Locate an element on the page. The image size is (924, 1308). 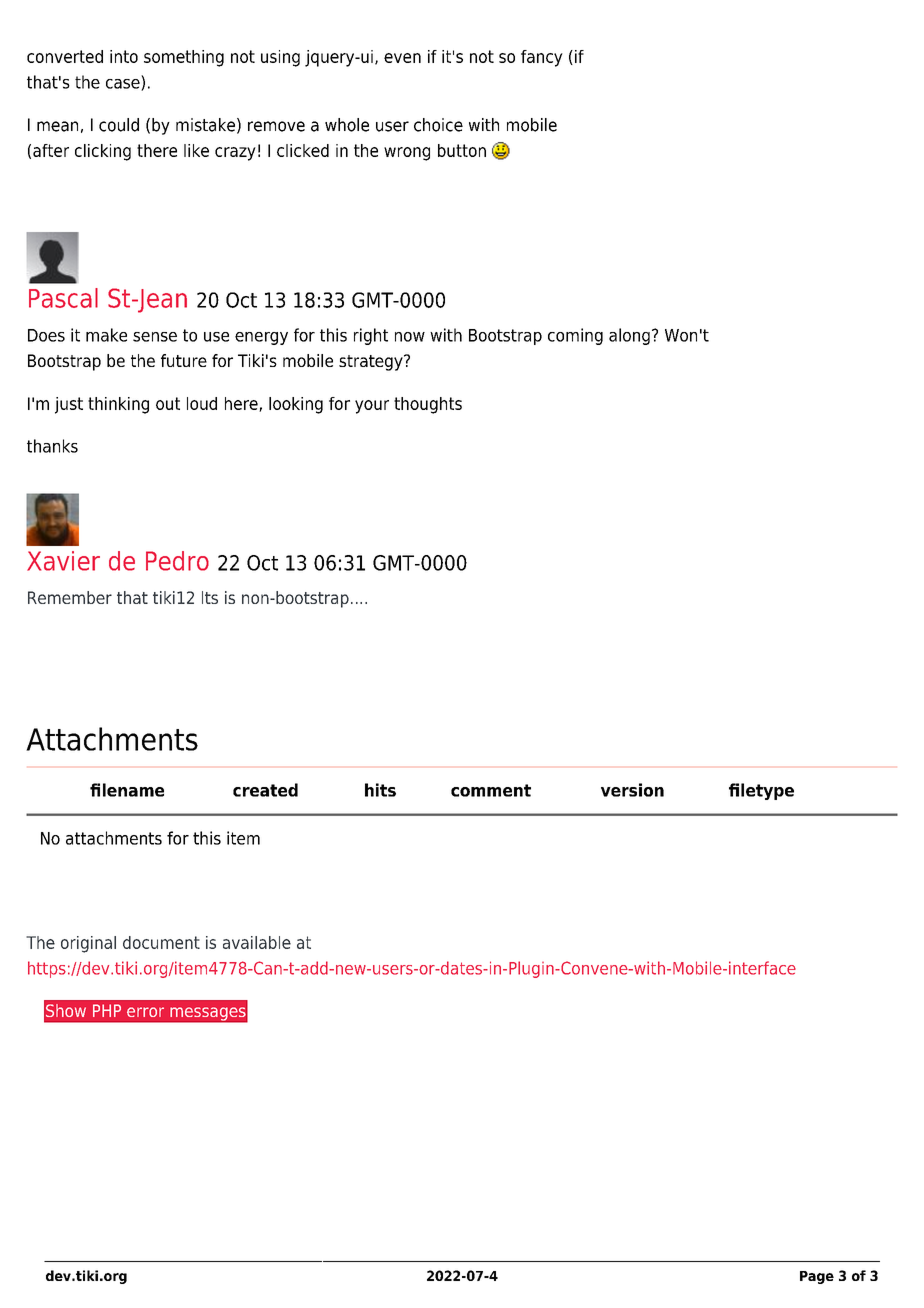
choice is located at coordinates (438, 125).
